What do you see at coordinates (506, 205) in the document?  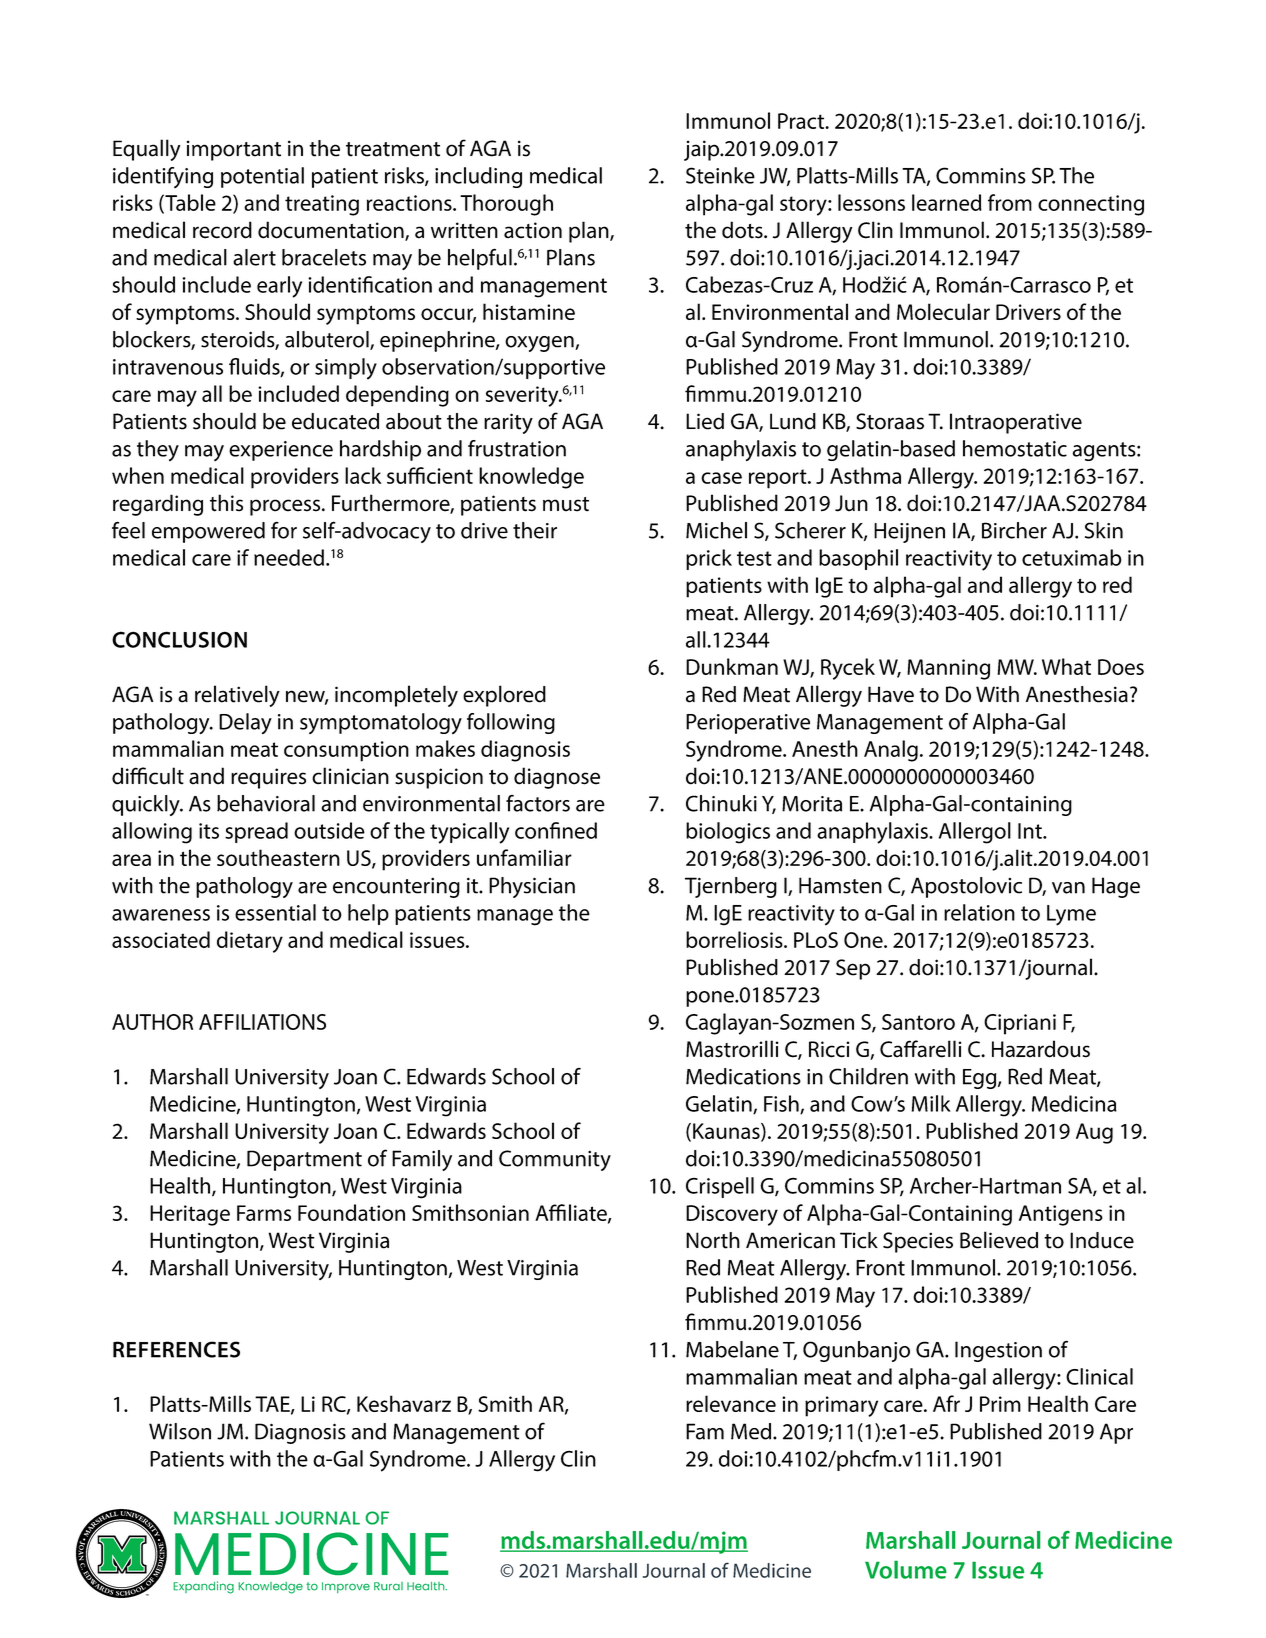 I see `Thorough` at bounding box center [506, 205].
